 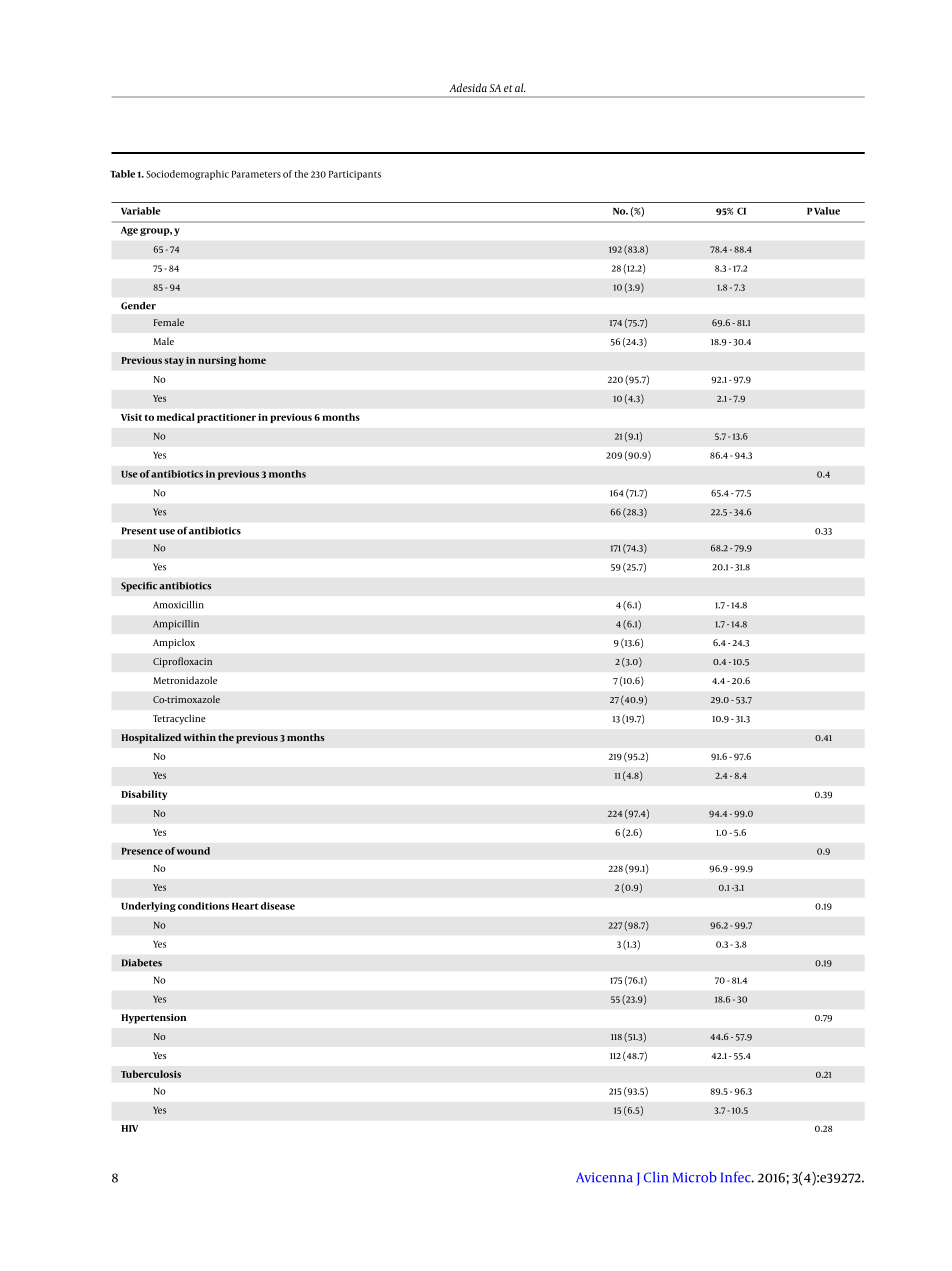 What do you see at coordinates (252, 360) in the image?
I see `home` at bounding box center [252, 360].
